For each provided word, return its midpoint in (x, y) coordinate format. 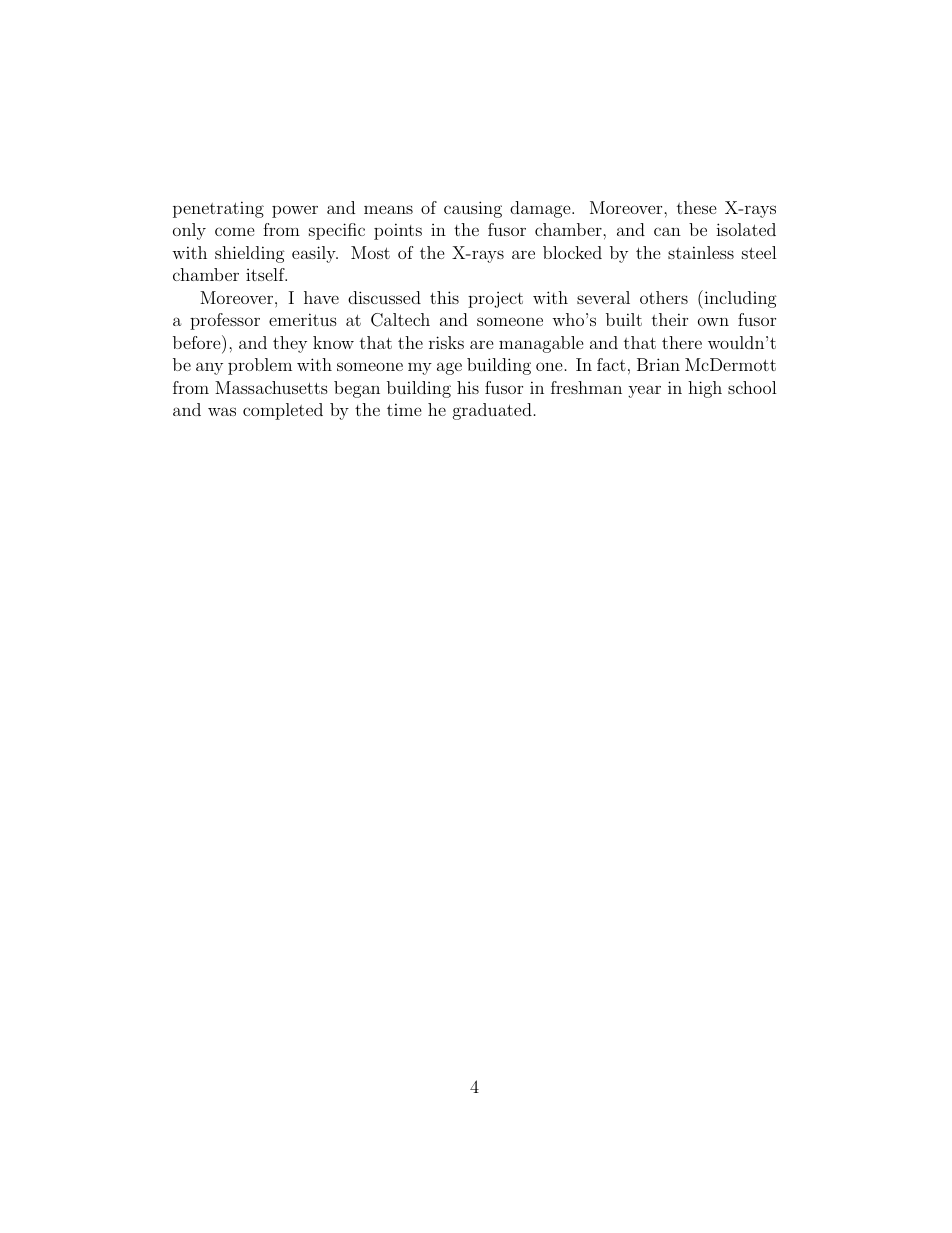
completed (283, 411)
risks (446, 342)
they (290, 344)
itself (266, 274)
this (444, 297)
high (705, 389)
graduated (492, 411)
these (697, 207)
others (664, 297)
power (295, 211)
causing (473, 209)
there (682, 342)
